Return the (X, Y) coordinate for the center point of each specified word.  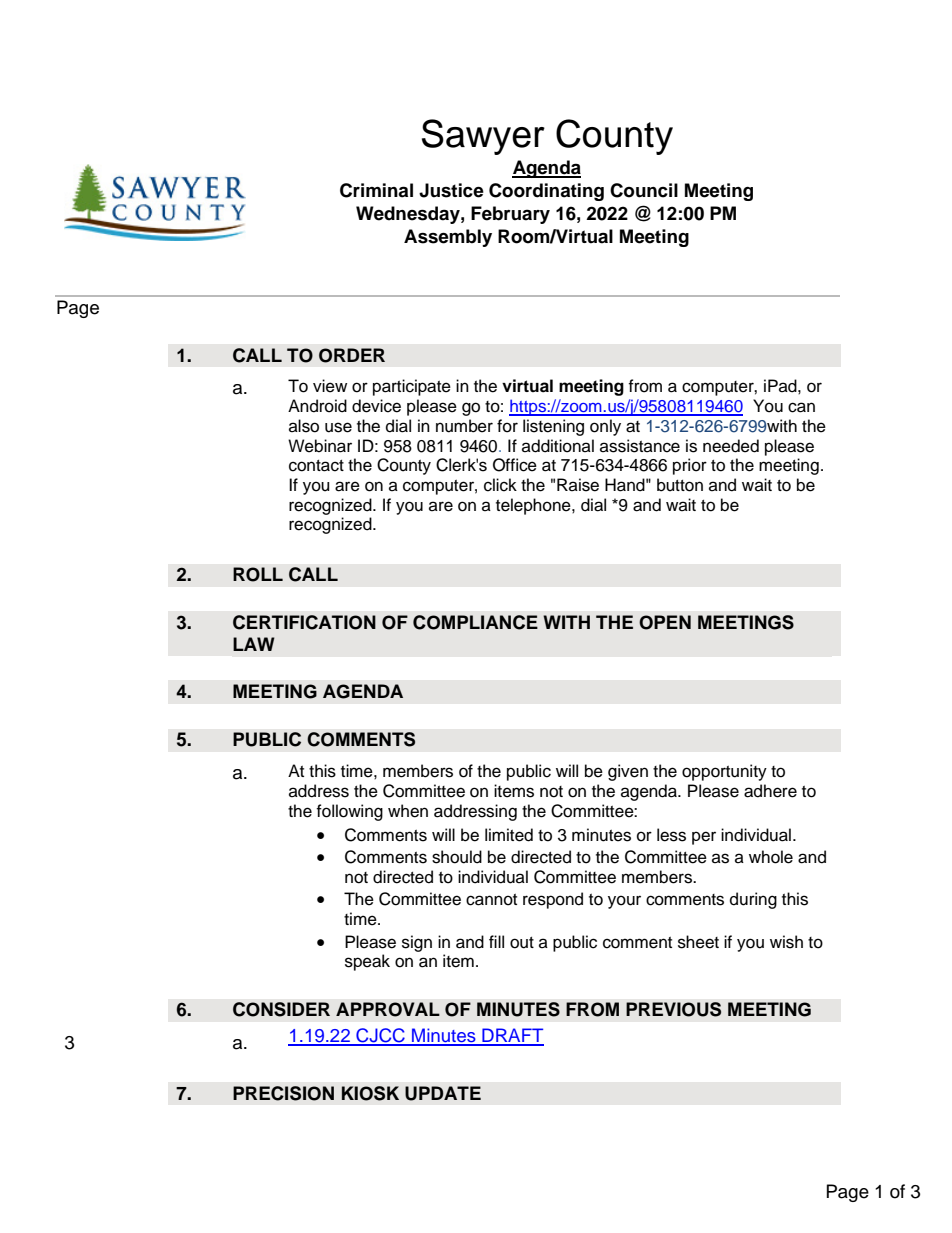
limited (509, 835)
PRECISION (283, 1093)
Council (644, 190)
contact (316, 466)
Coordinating (546, 192)
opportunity (724, 772)
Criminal (376, 190)
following (349, 812)
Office (515, 465)
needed (731, 446)
